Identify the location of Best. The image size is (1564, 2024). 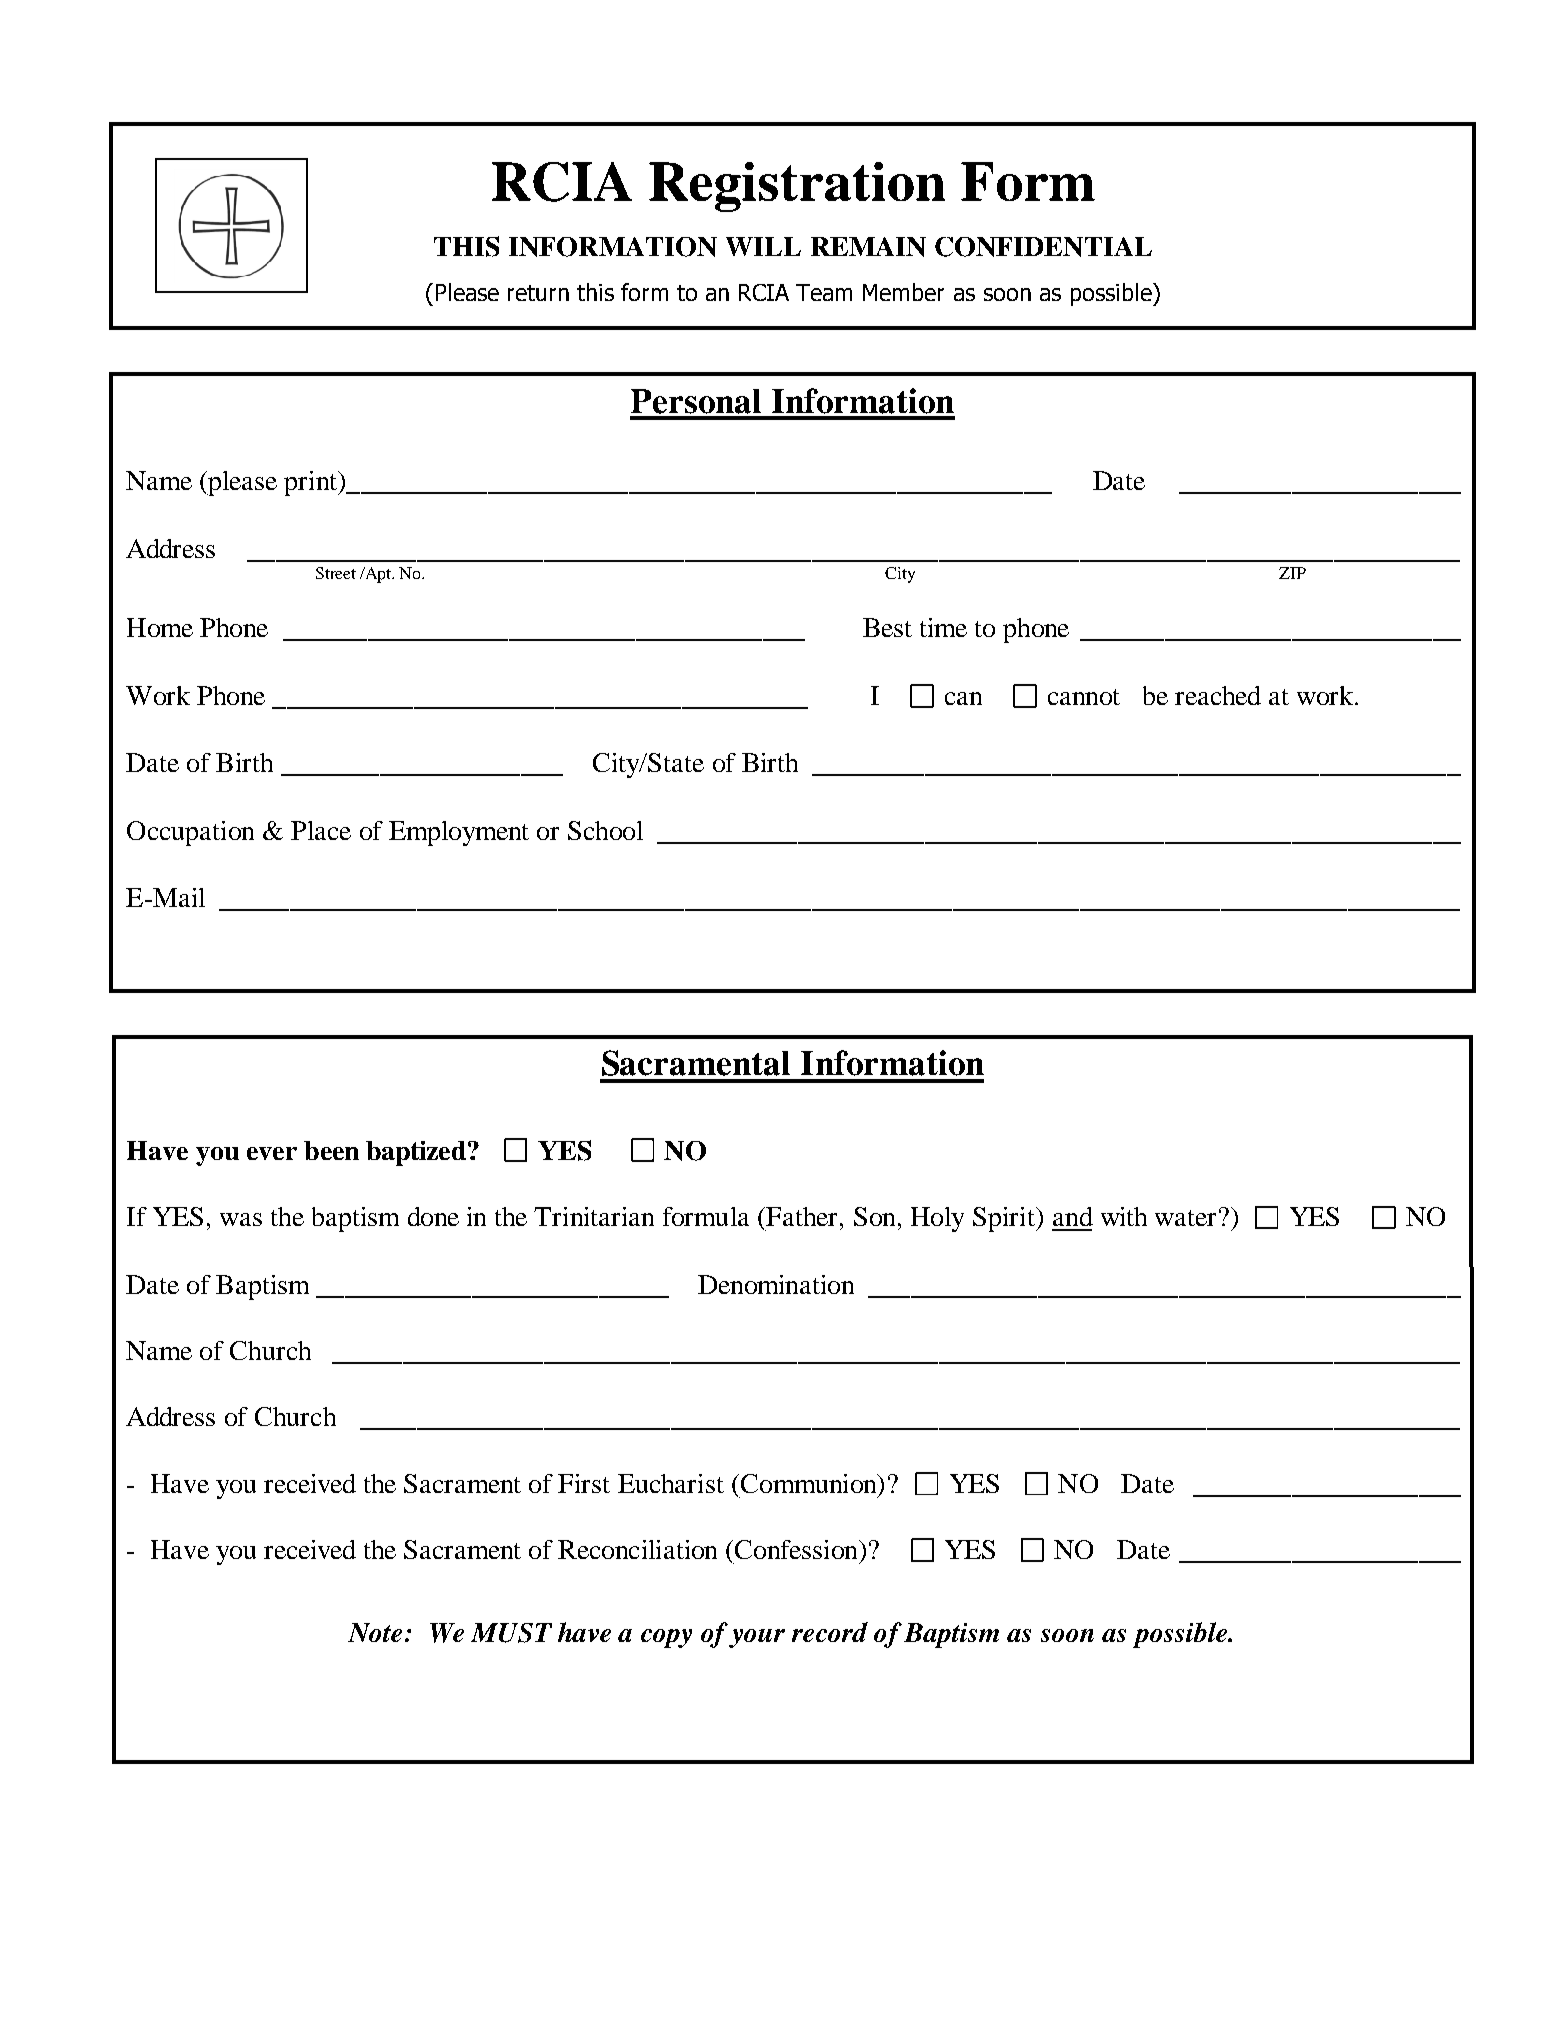
(887, 627).
